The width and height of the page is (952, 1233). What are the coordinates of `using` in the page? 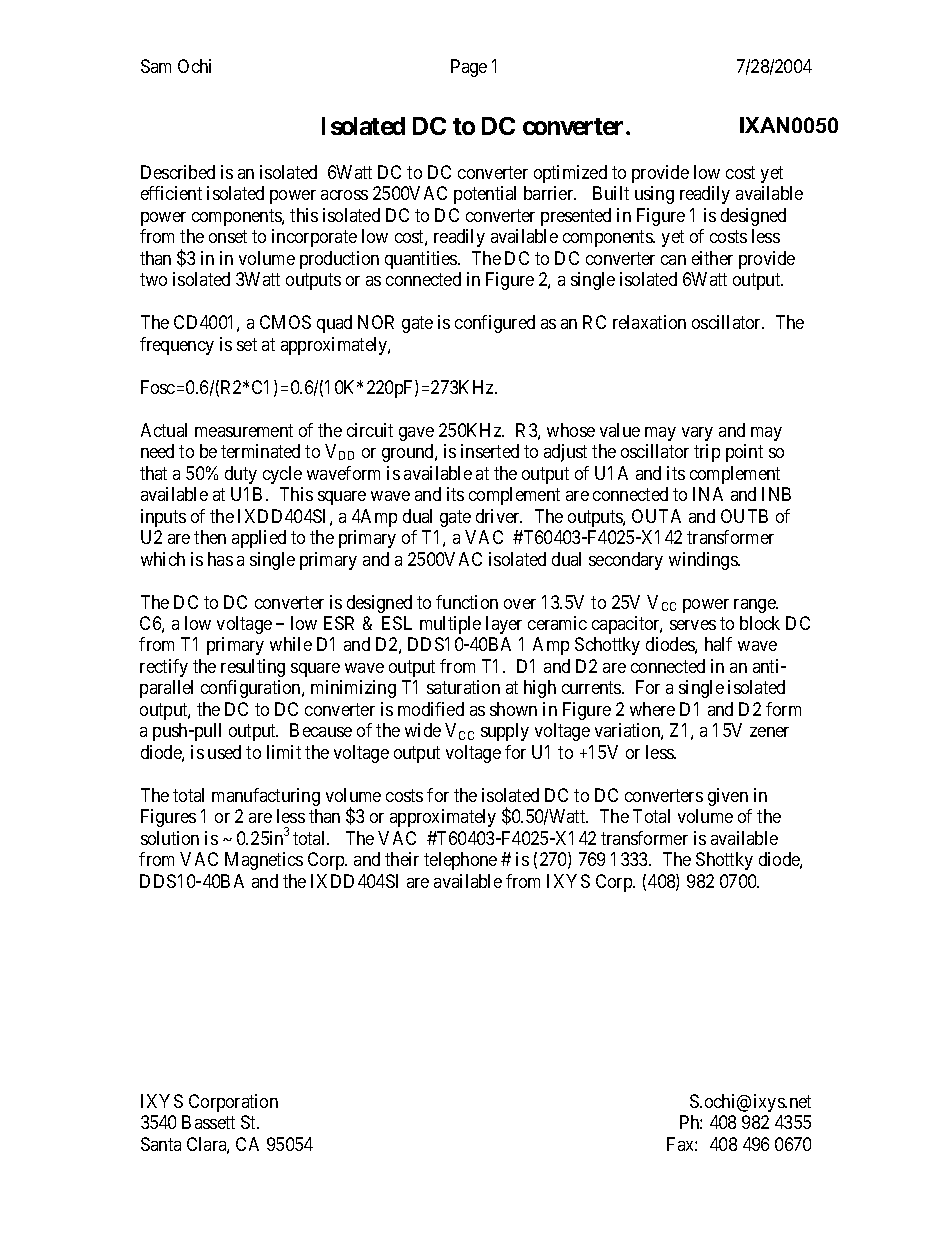 It's located at (654, 195).
